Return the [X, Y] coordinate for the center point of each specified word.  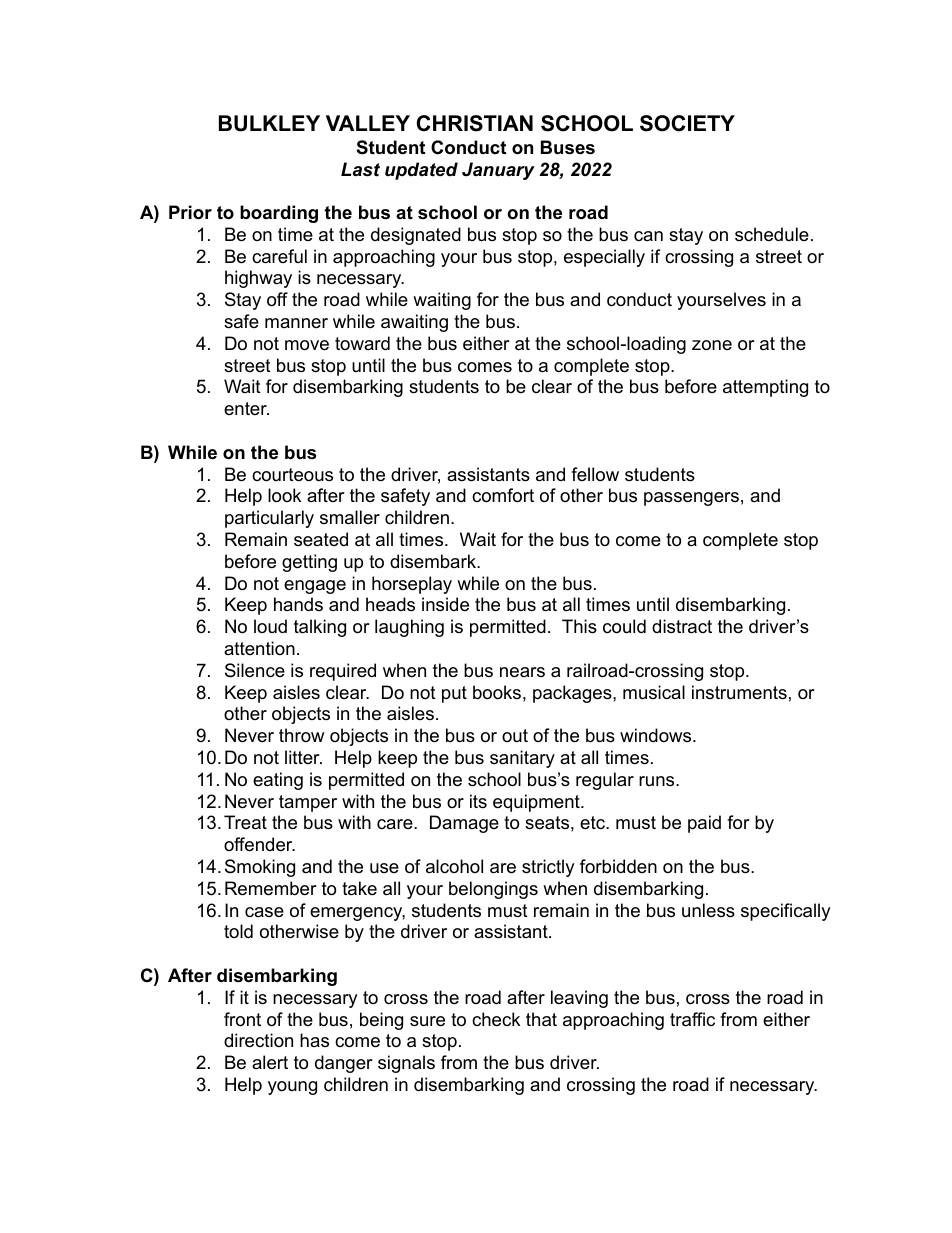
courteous [292, 475]
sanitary [522, 759]
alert [270, 1062]
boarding [279, 214]
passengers [691, 499]
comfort [503, 495]
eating [278, 781]
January [498, 171]
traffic [692, 1019]
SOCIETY [687, 123]
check [496, 1019]
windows [657, 735]
